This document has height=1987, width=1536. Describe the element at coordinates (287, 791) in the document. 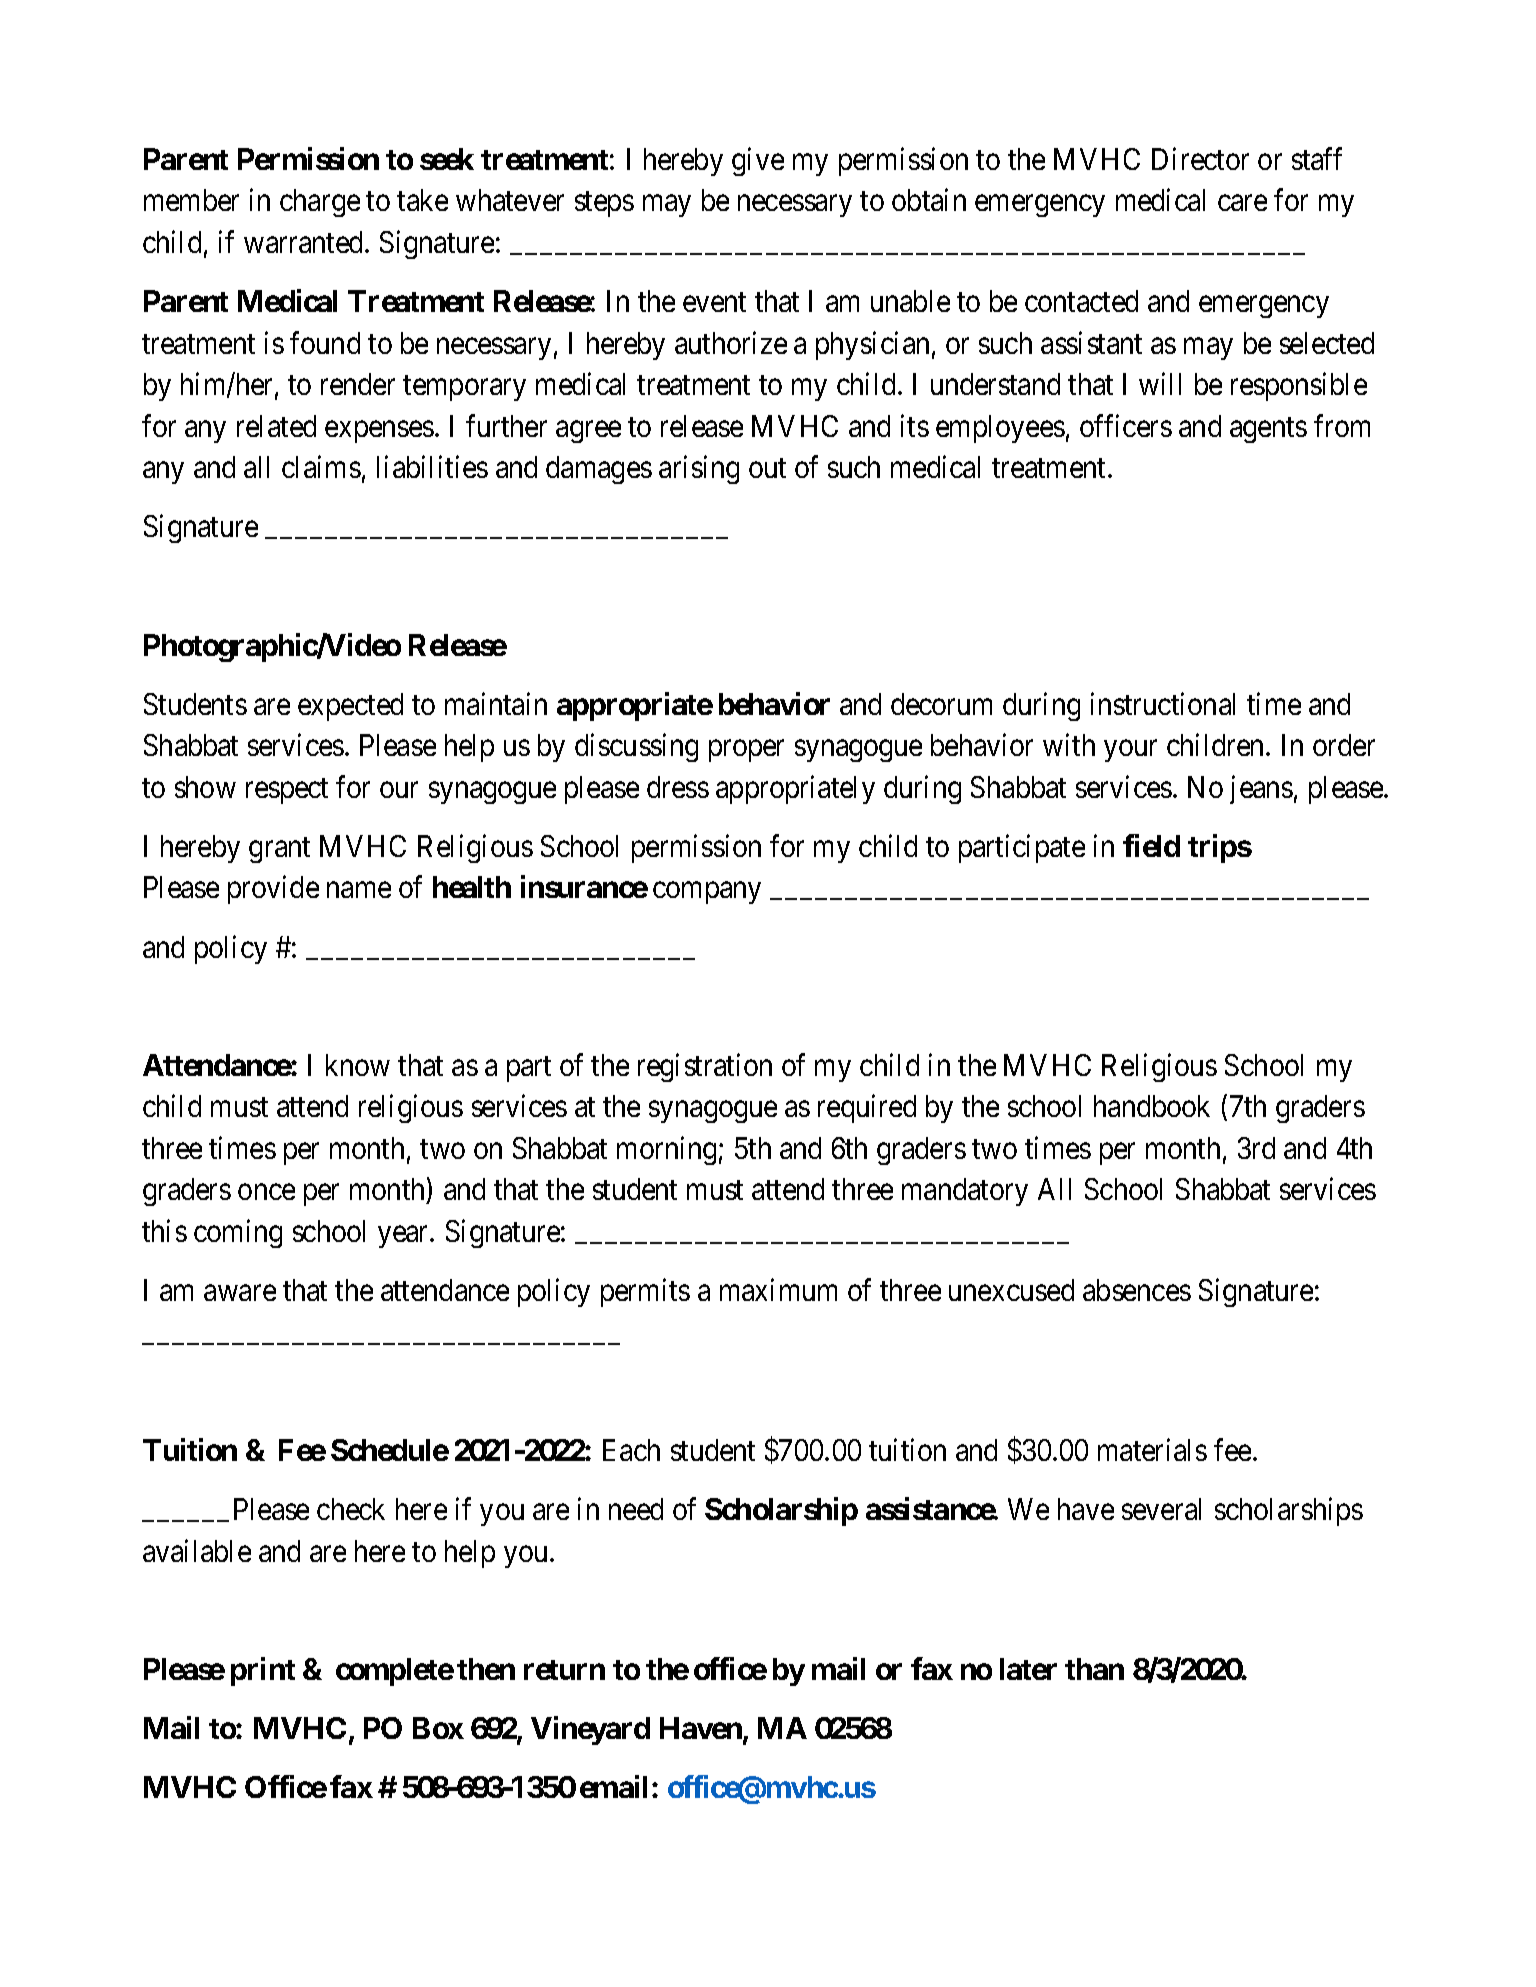

I see `respect` at that location.
